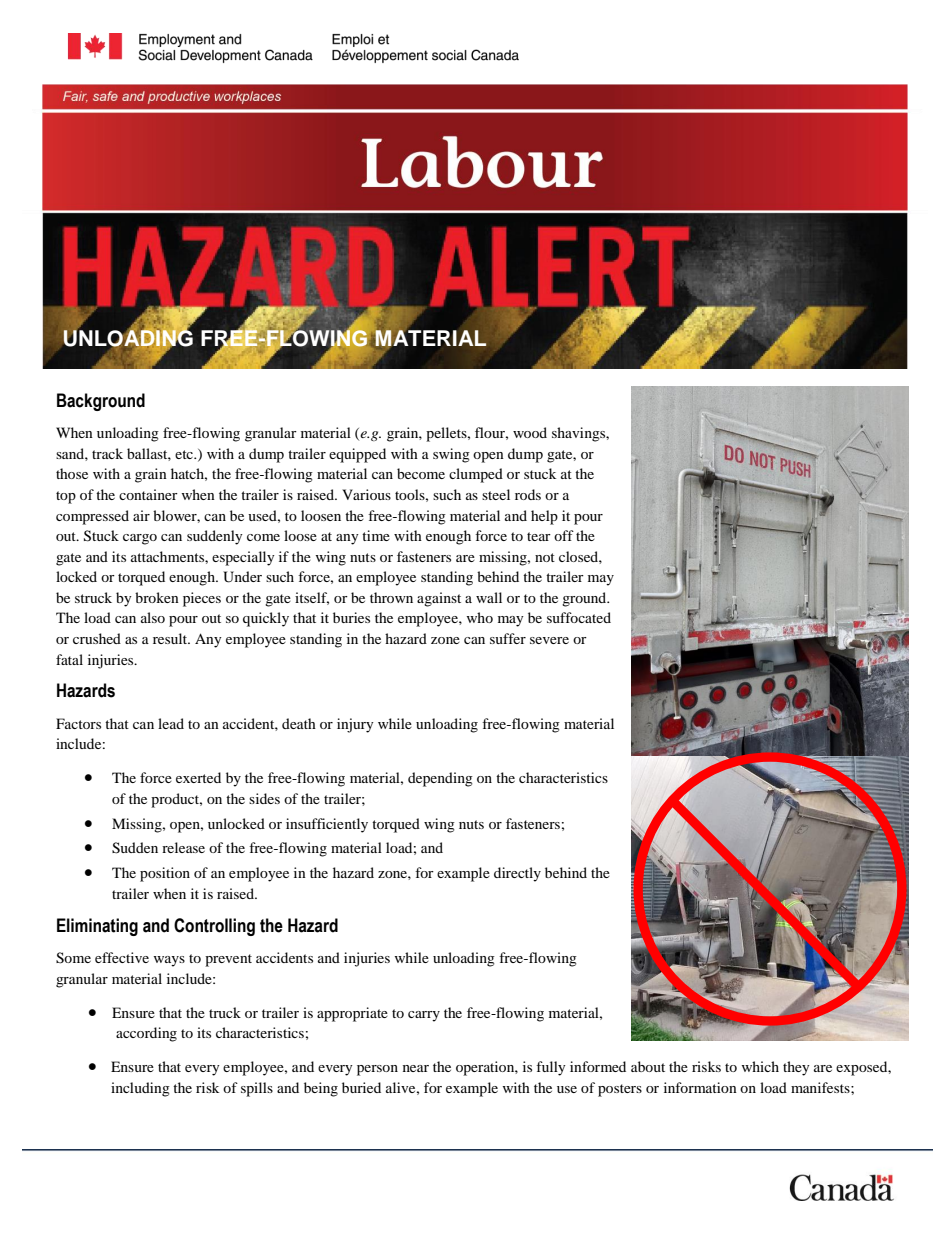 This screenshot has width=952, height=1233. Describe the element at coordinates (140, 1089) in the screenshot. I see `including` at that location.
